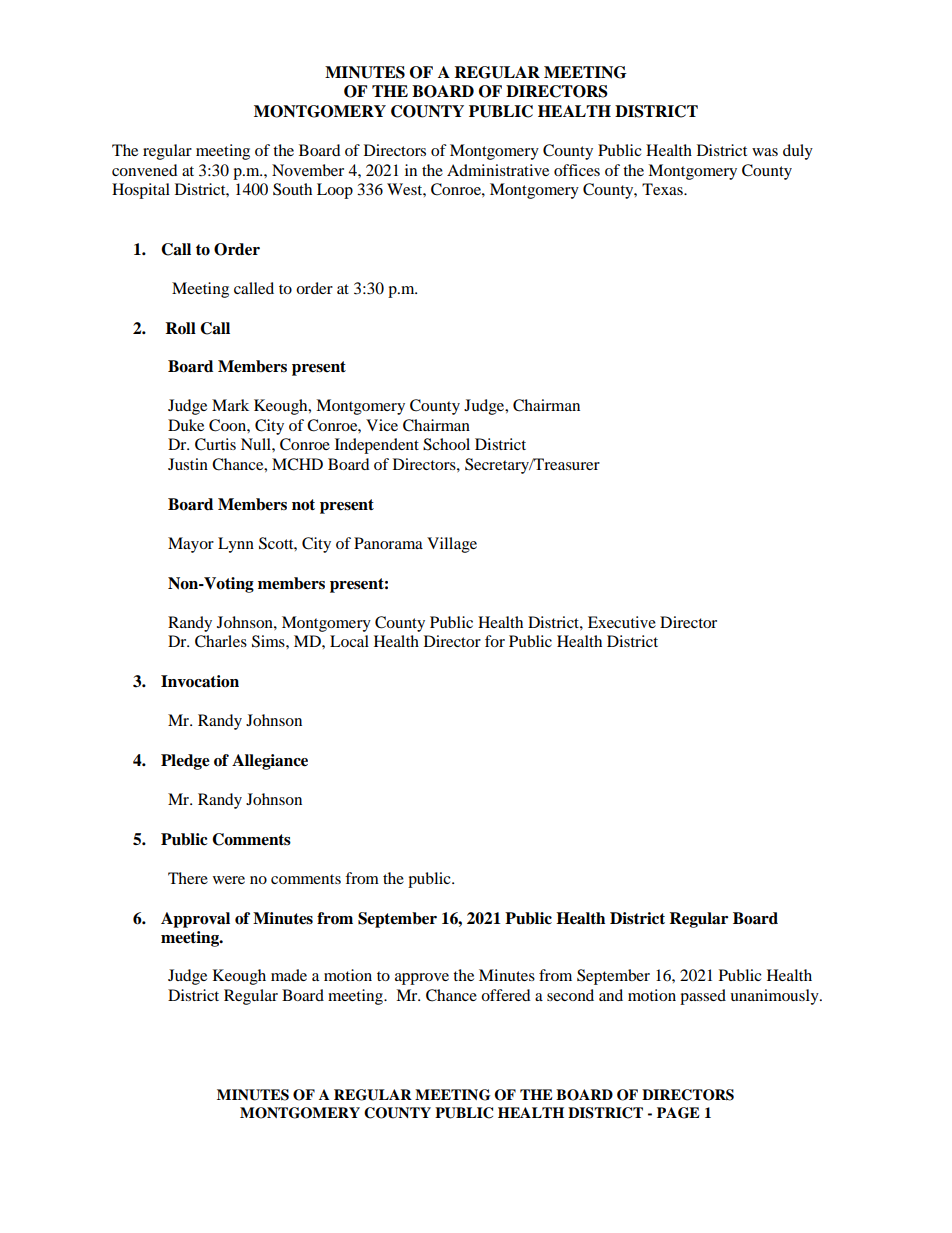 Image resolution: width=952 pixels, height=1233 pixels. What do you see at coordinates (622, 622) in the screenshot?
I see `Executive` at bounding box center [622, 622].
